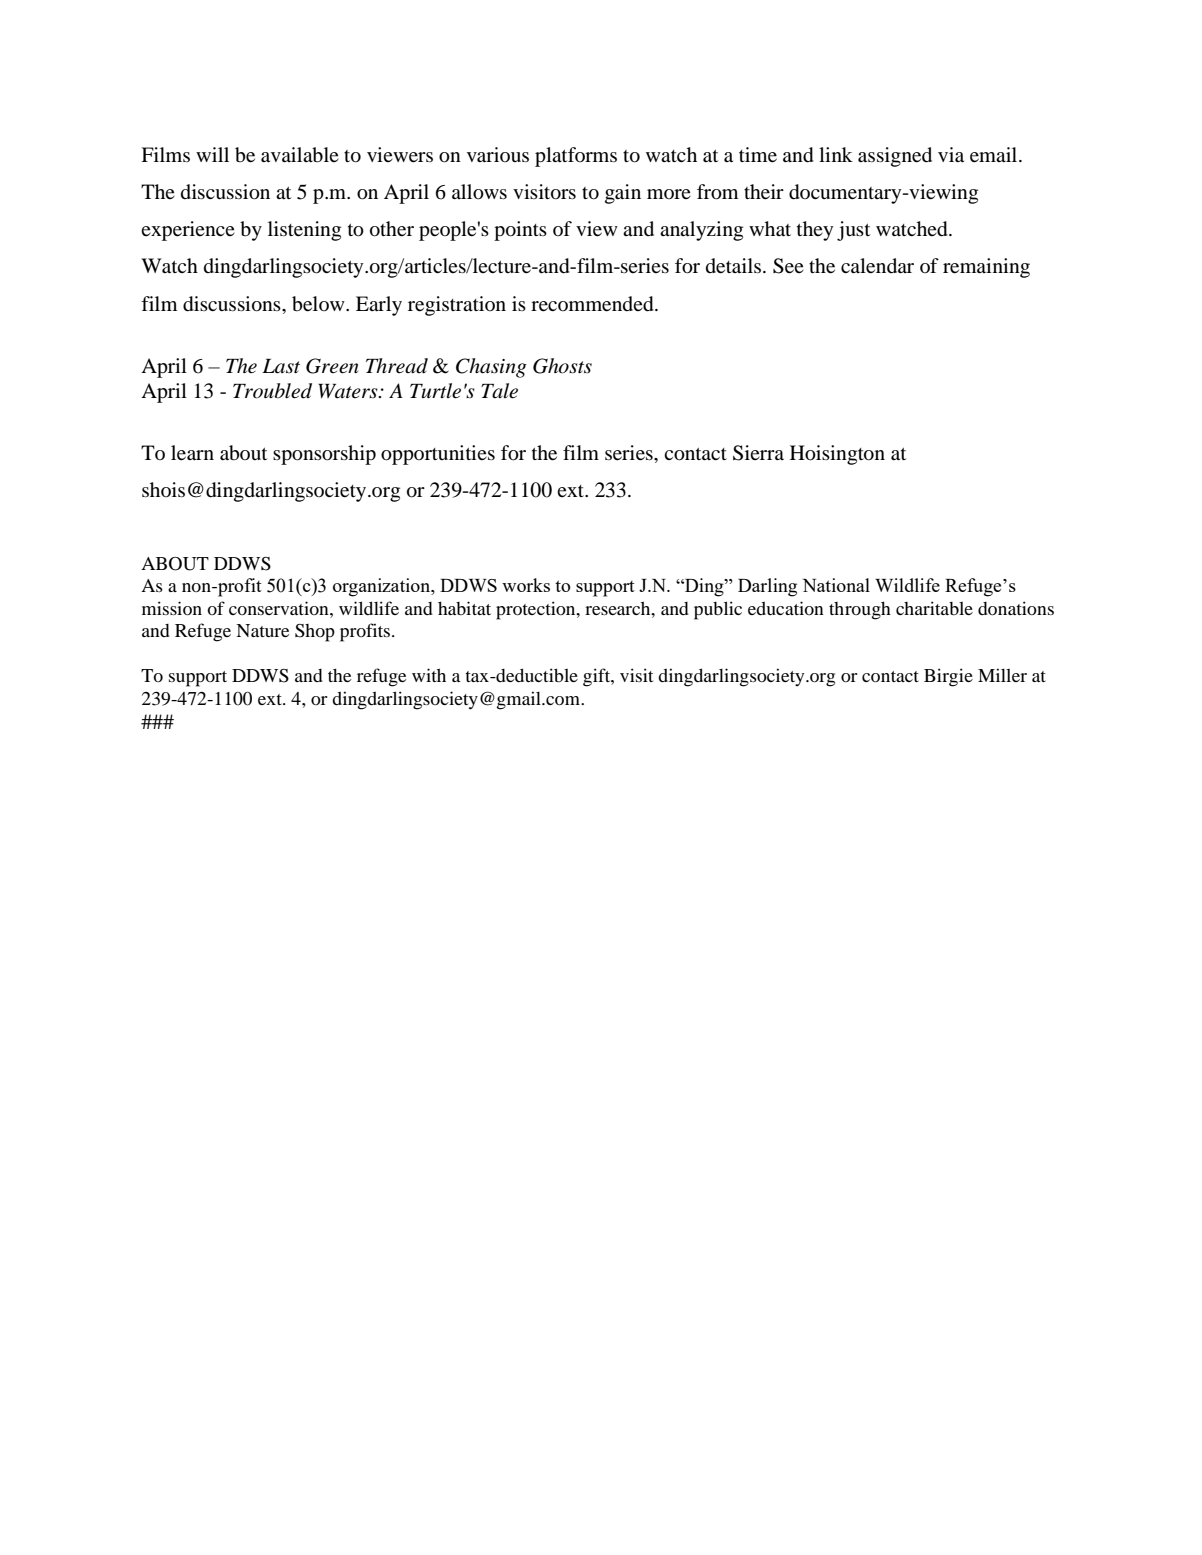 This image has width=1202, height=1555. Describe the element at coordinates (319, 304) in the image. I see `below` at that location.
